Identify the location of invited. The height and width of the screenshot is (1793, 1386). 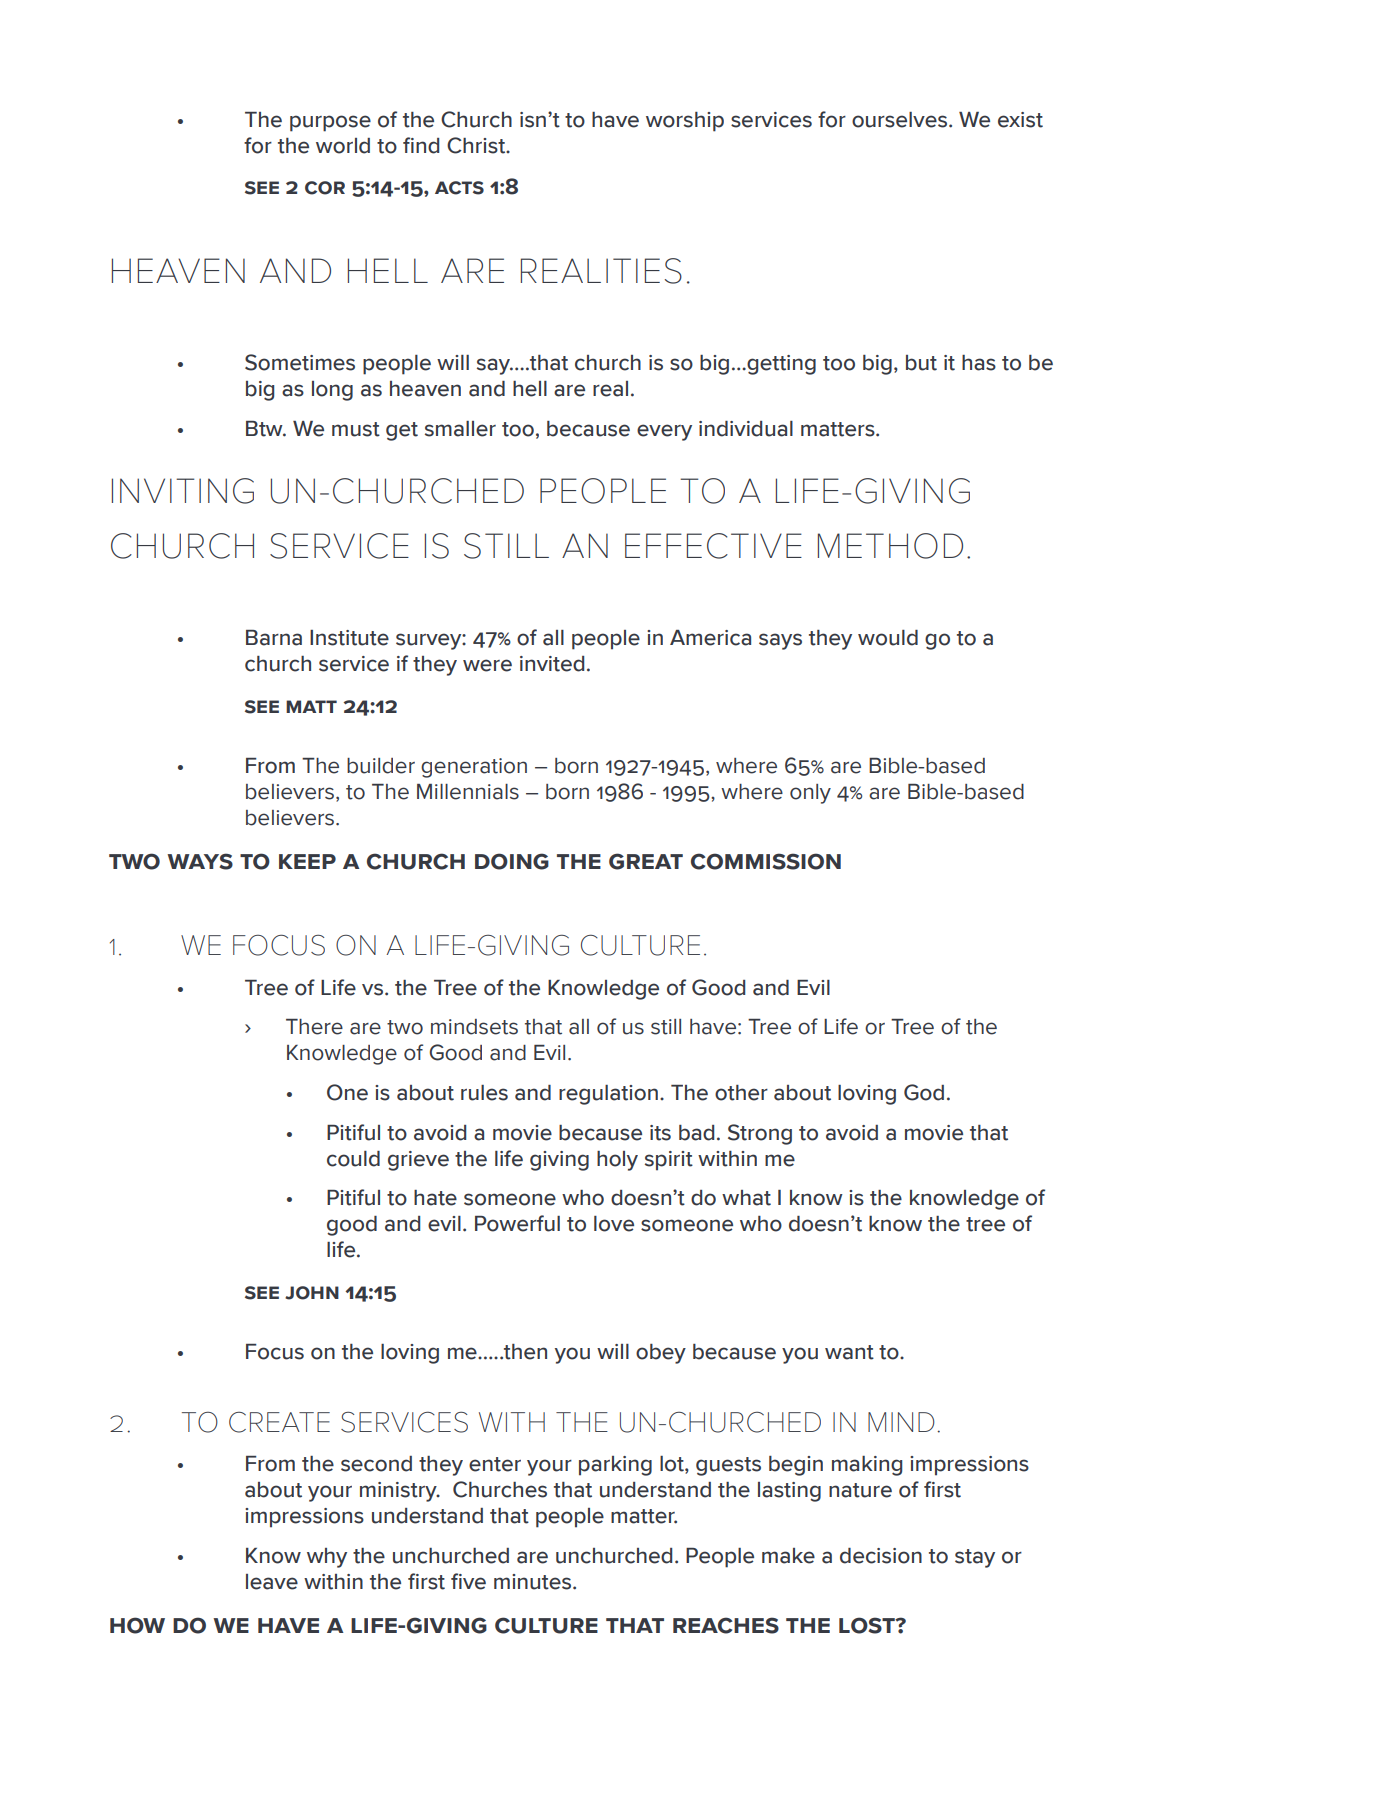
(552, 664).
